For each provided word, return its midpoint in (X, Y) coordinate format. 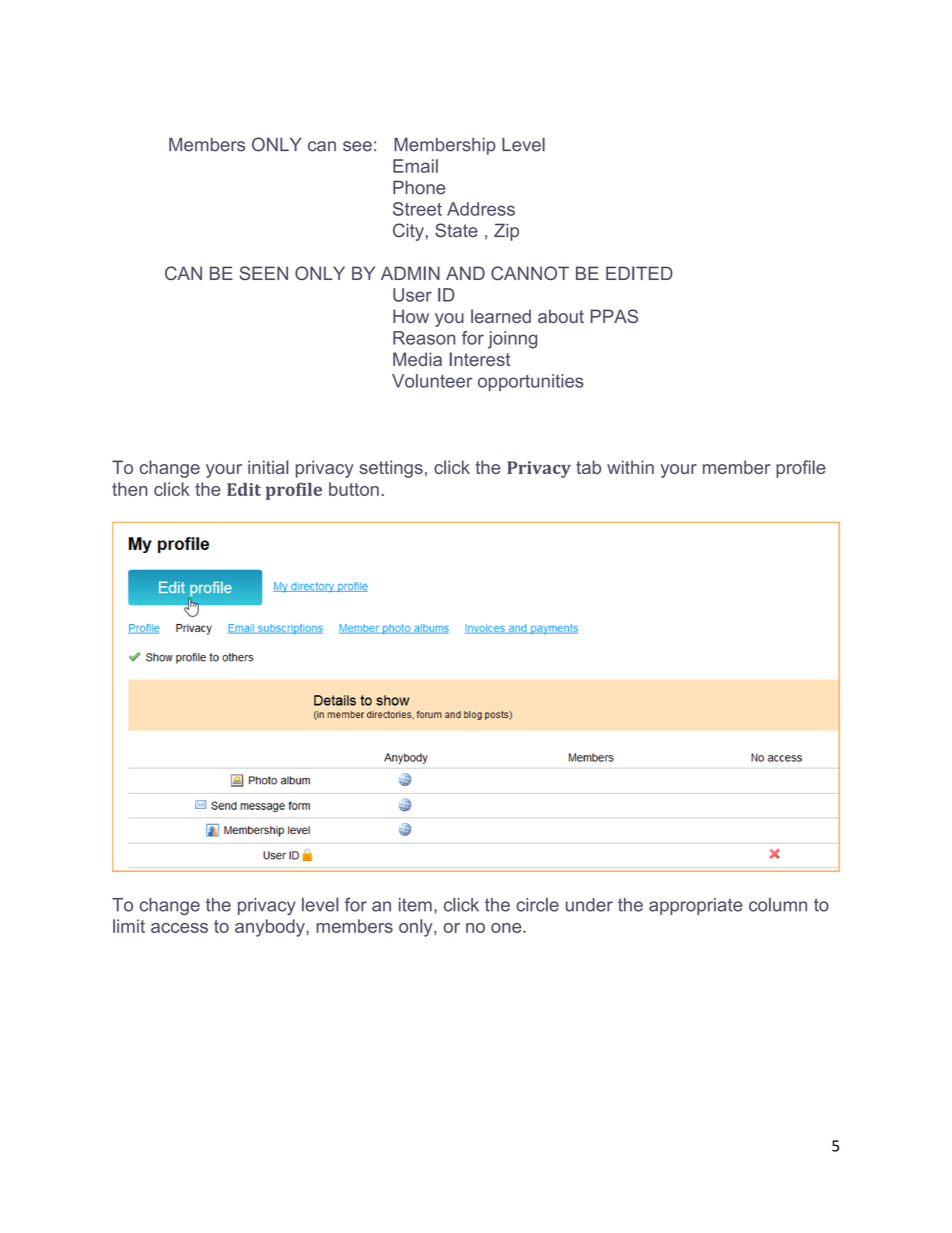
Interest (480, 359)
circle (537, 905)
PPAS (614, 316)
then (129, 489)
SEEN (263, 273)
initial (268, 467)
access (179, 928)
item (415, 905)
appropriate (695, 906)
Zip (506, 232)
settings (391, 469)
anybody (271, 928)
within (630, 467)
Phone (419, 187)
